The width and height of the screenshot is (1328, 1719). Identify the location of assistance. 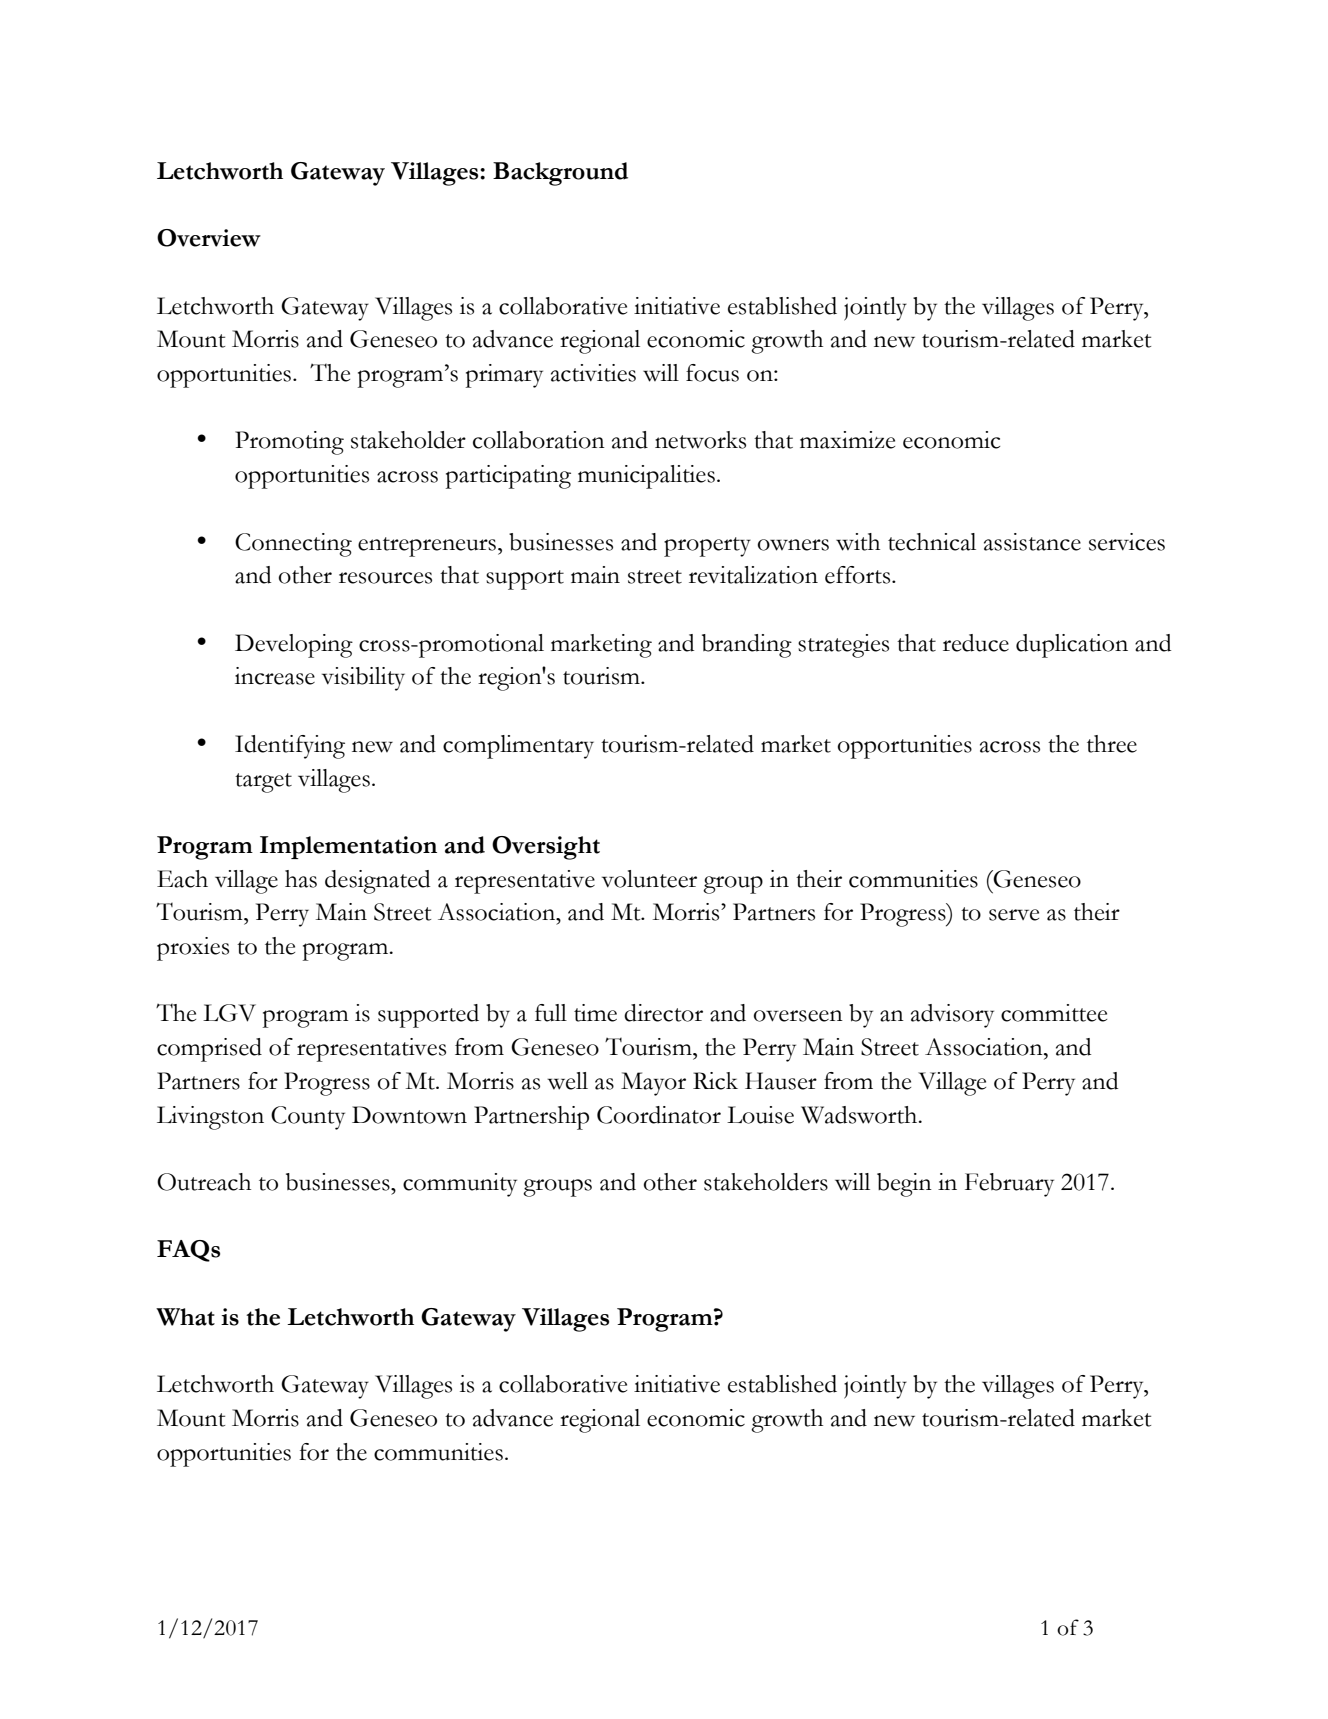
(1032, 542).
